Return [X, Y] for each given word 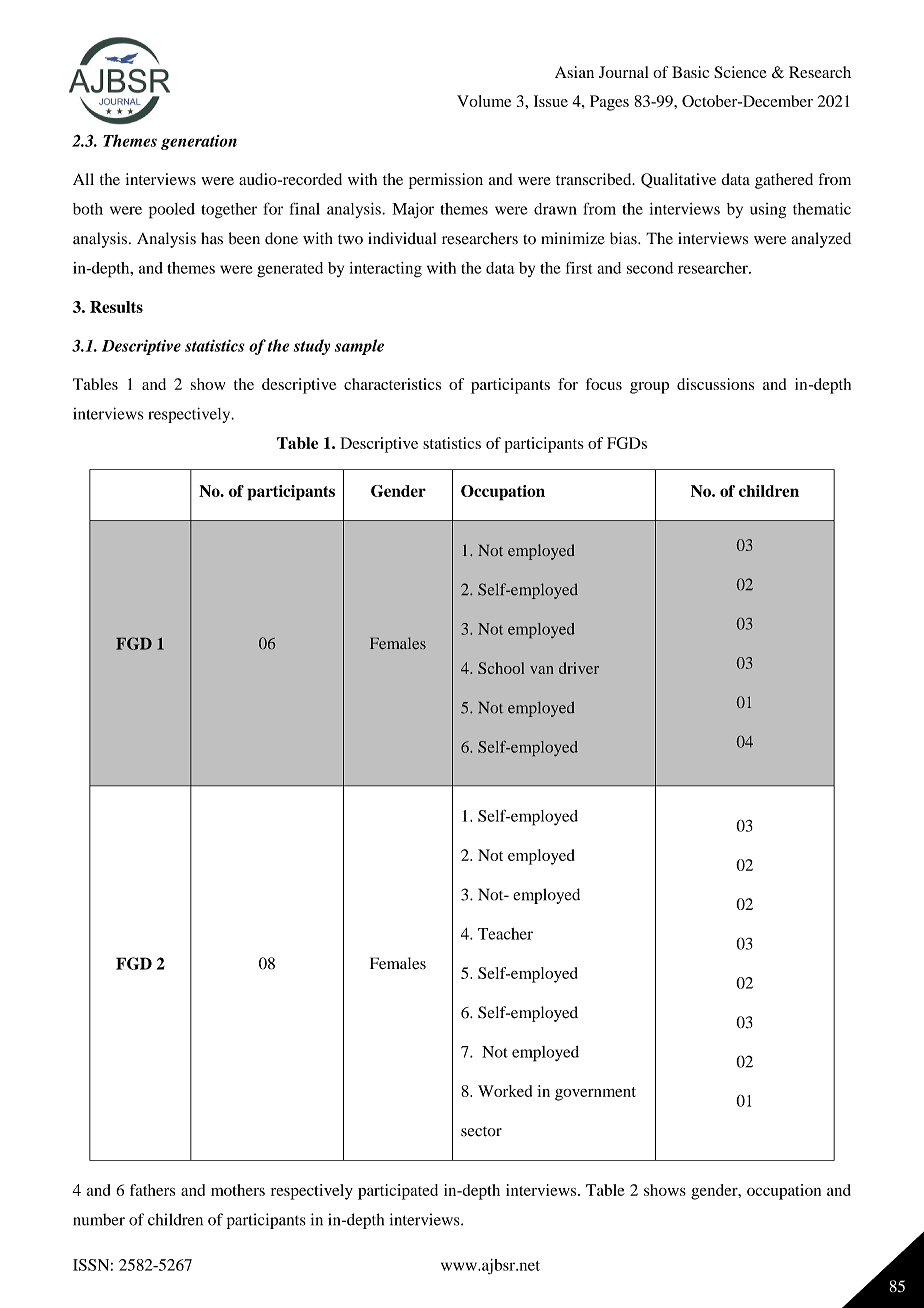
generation [199, 142]
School [501, 668]
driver [579, 668]
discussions [715, 384]
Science [740, 72]
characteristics [392, 384]
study [312, 347]
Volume [484, 101]
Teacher [505, 934]
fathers [152, 1190]
